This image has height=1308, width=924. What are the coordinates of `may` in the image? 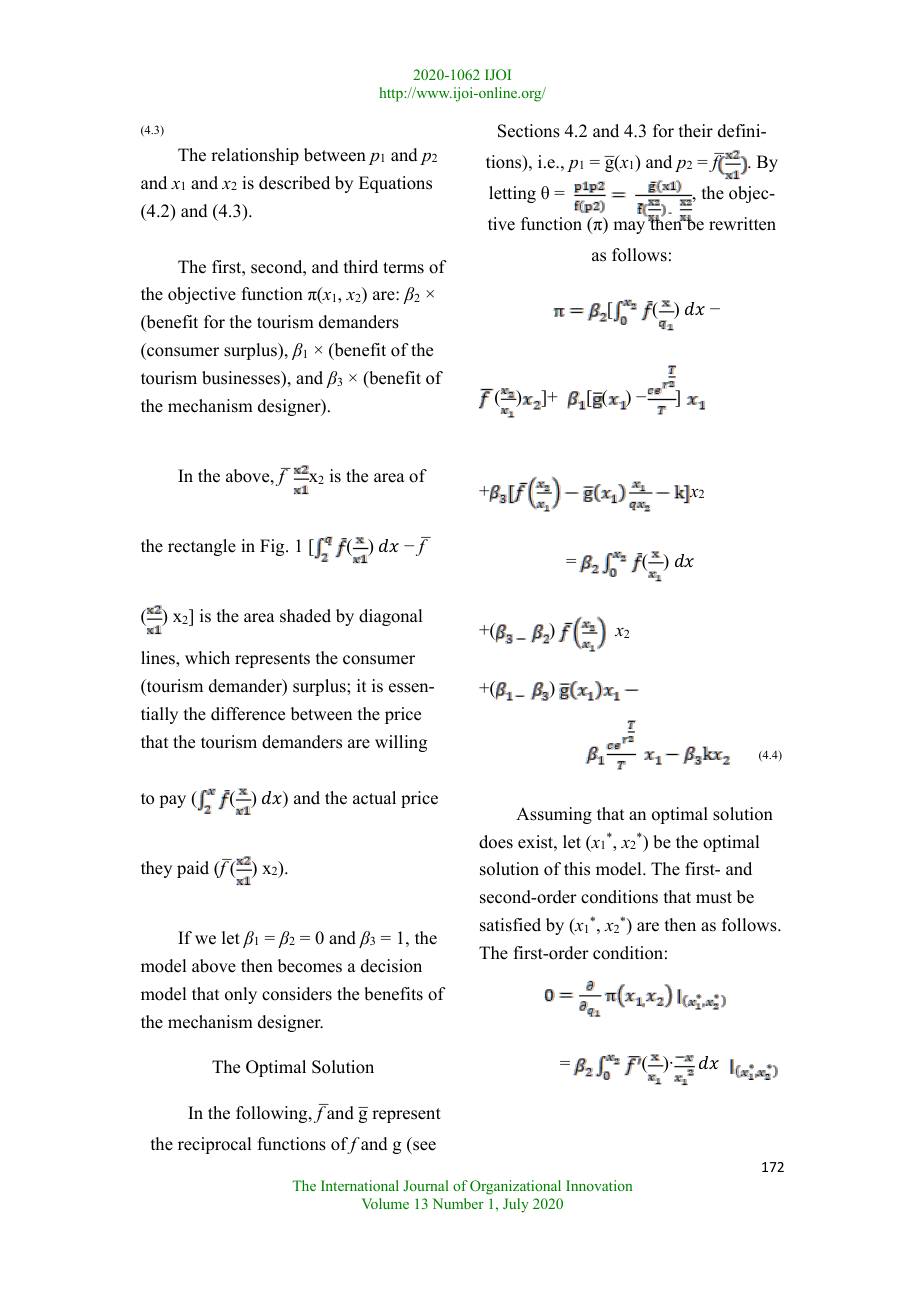 It's located at (629, 227).
